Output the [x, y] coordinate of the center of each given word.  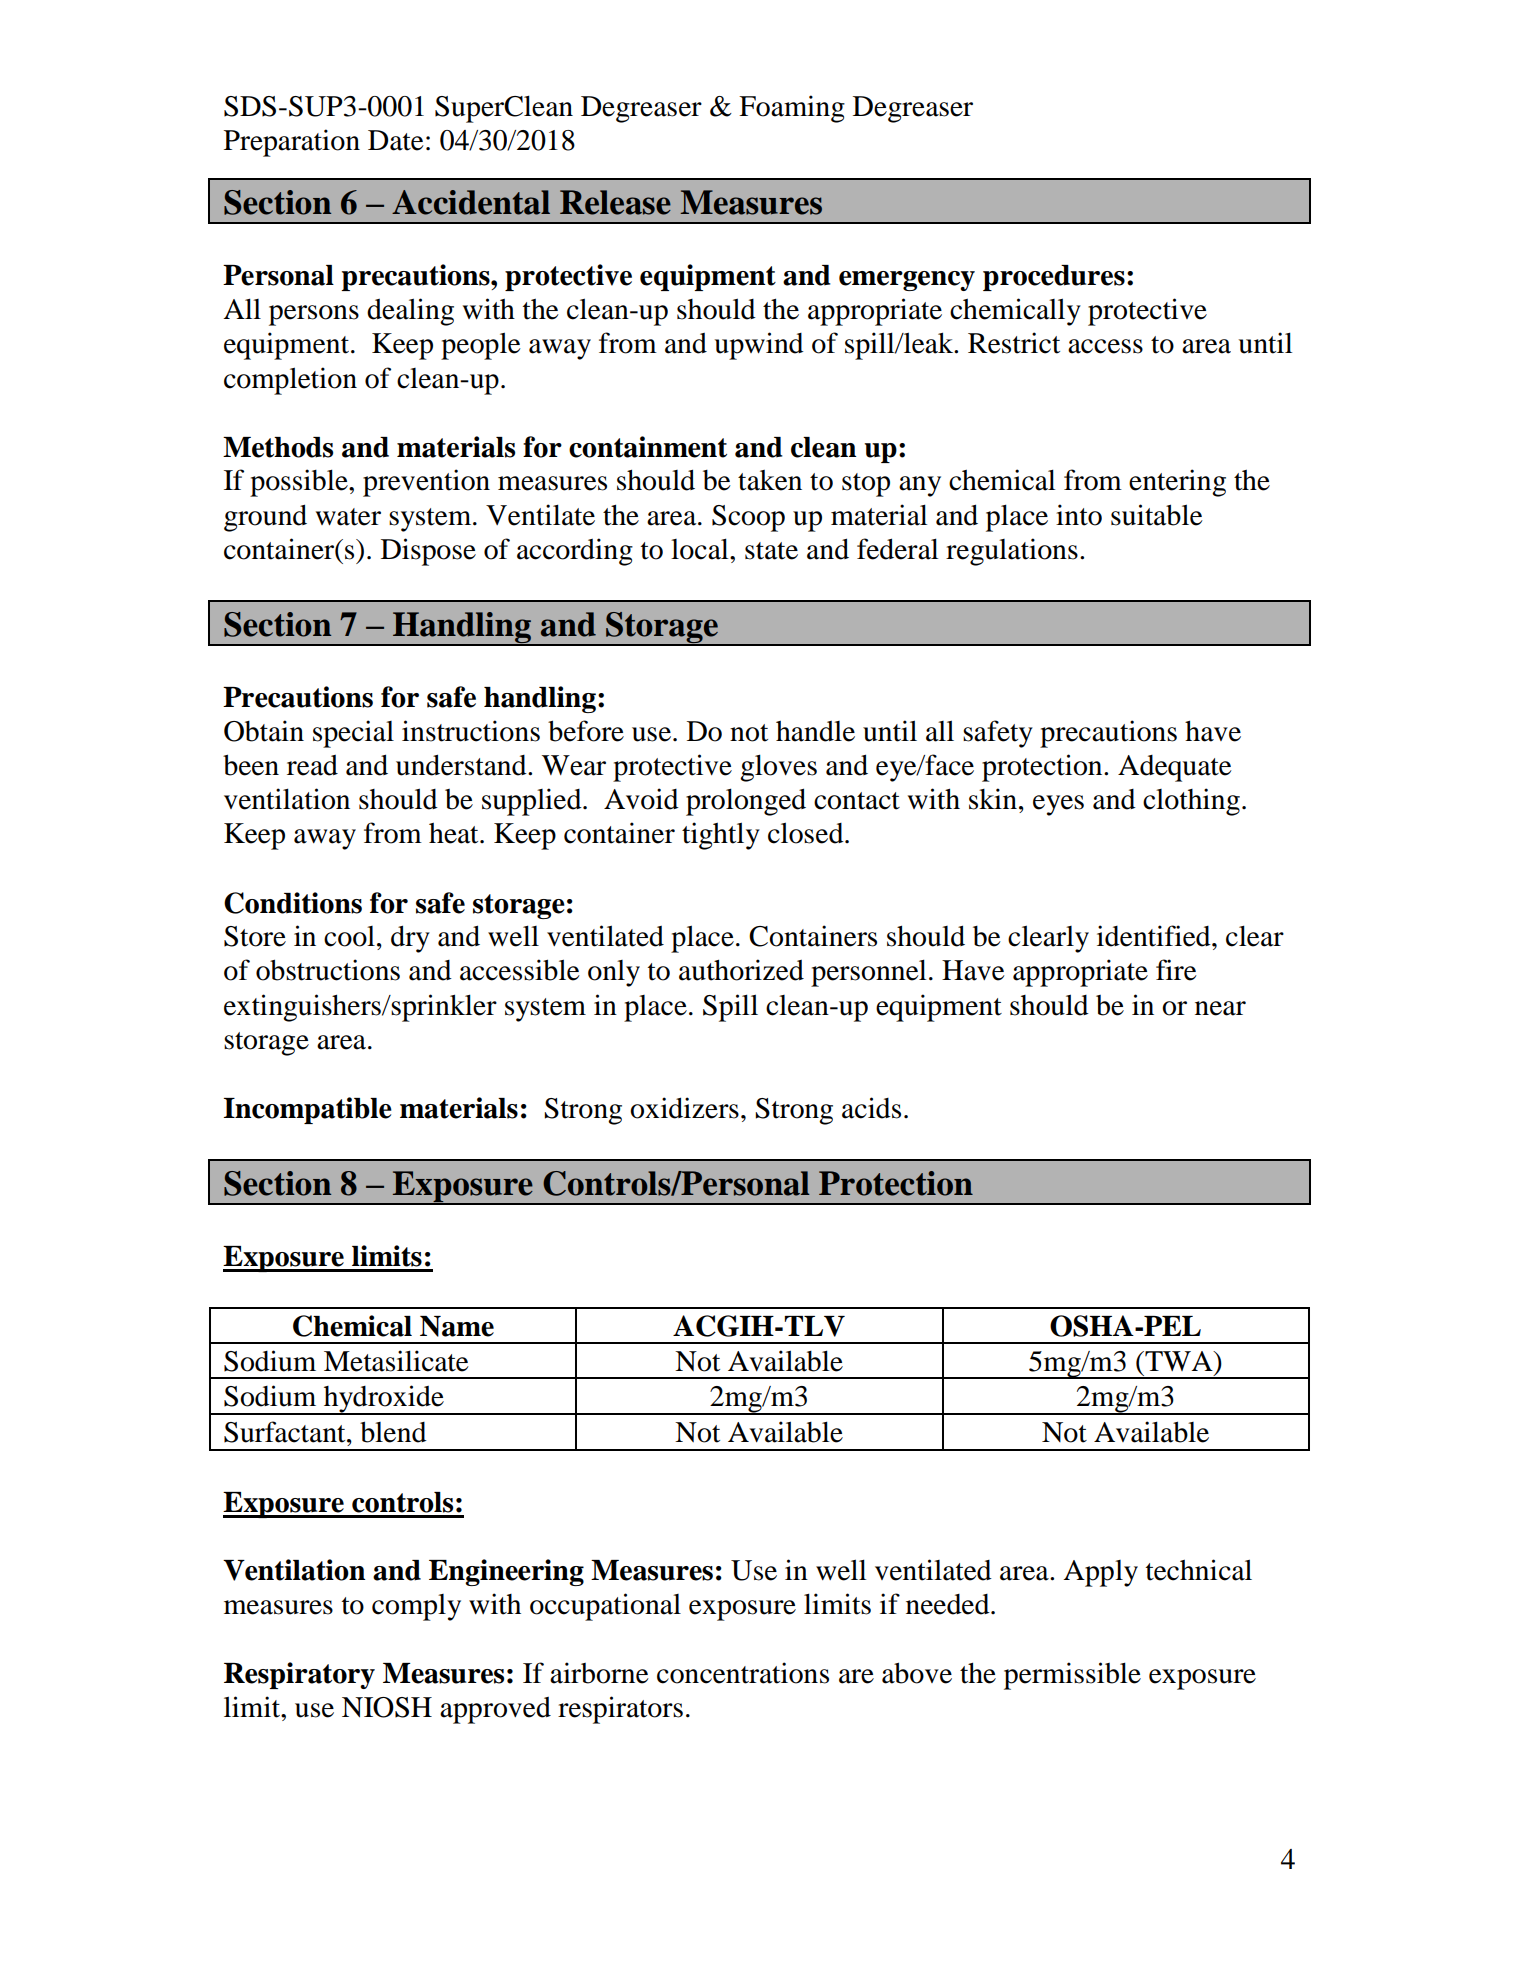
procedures [1054, 278]
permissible [1072, 1676]
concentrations [743, 1673]
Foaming [792, 109]
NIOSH [387, 1707]
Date [396, 140]
